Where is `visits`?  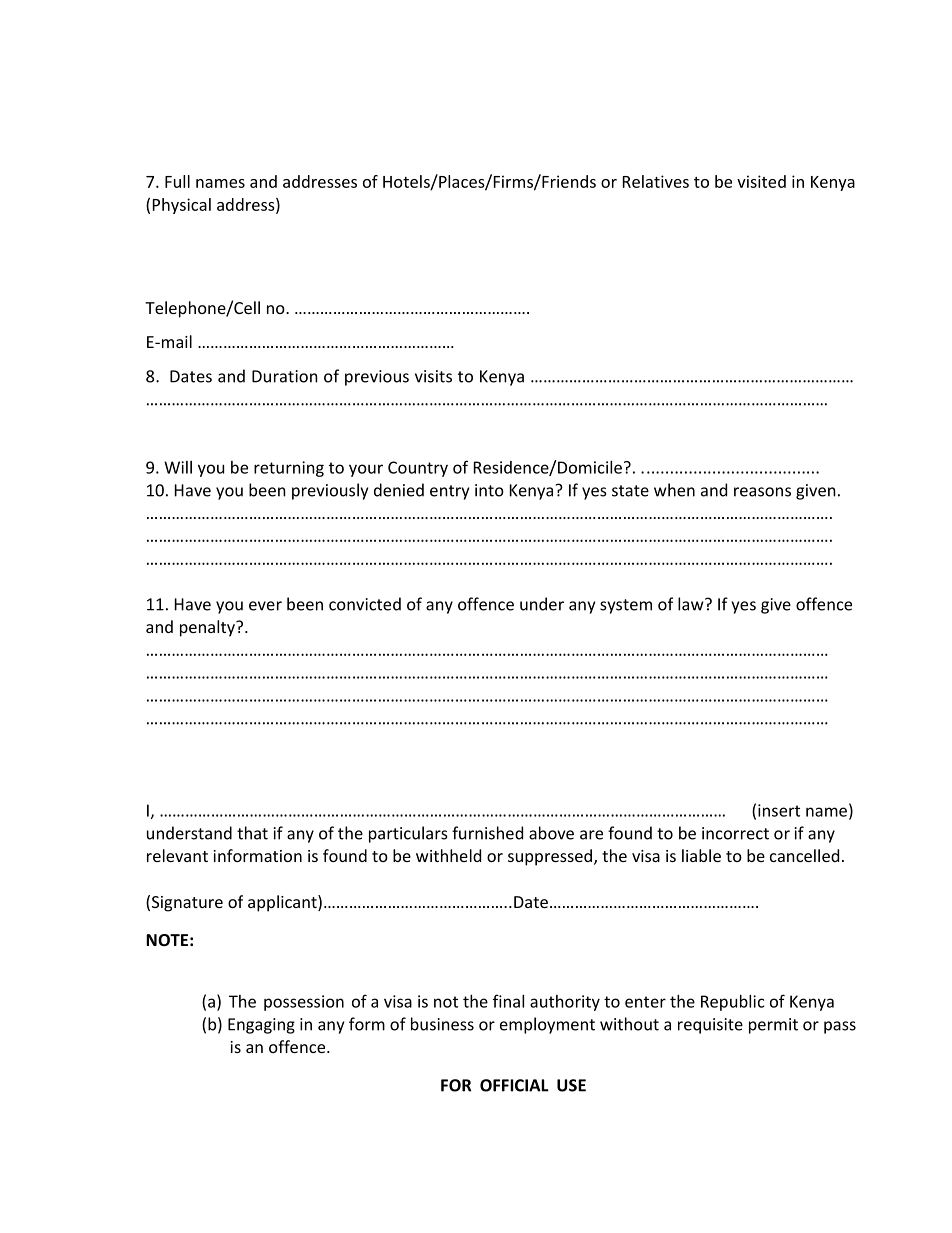
visits is located at coordinates (433, 376).
